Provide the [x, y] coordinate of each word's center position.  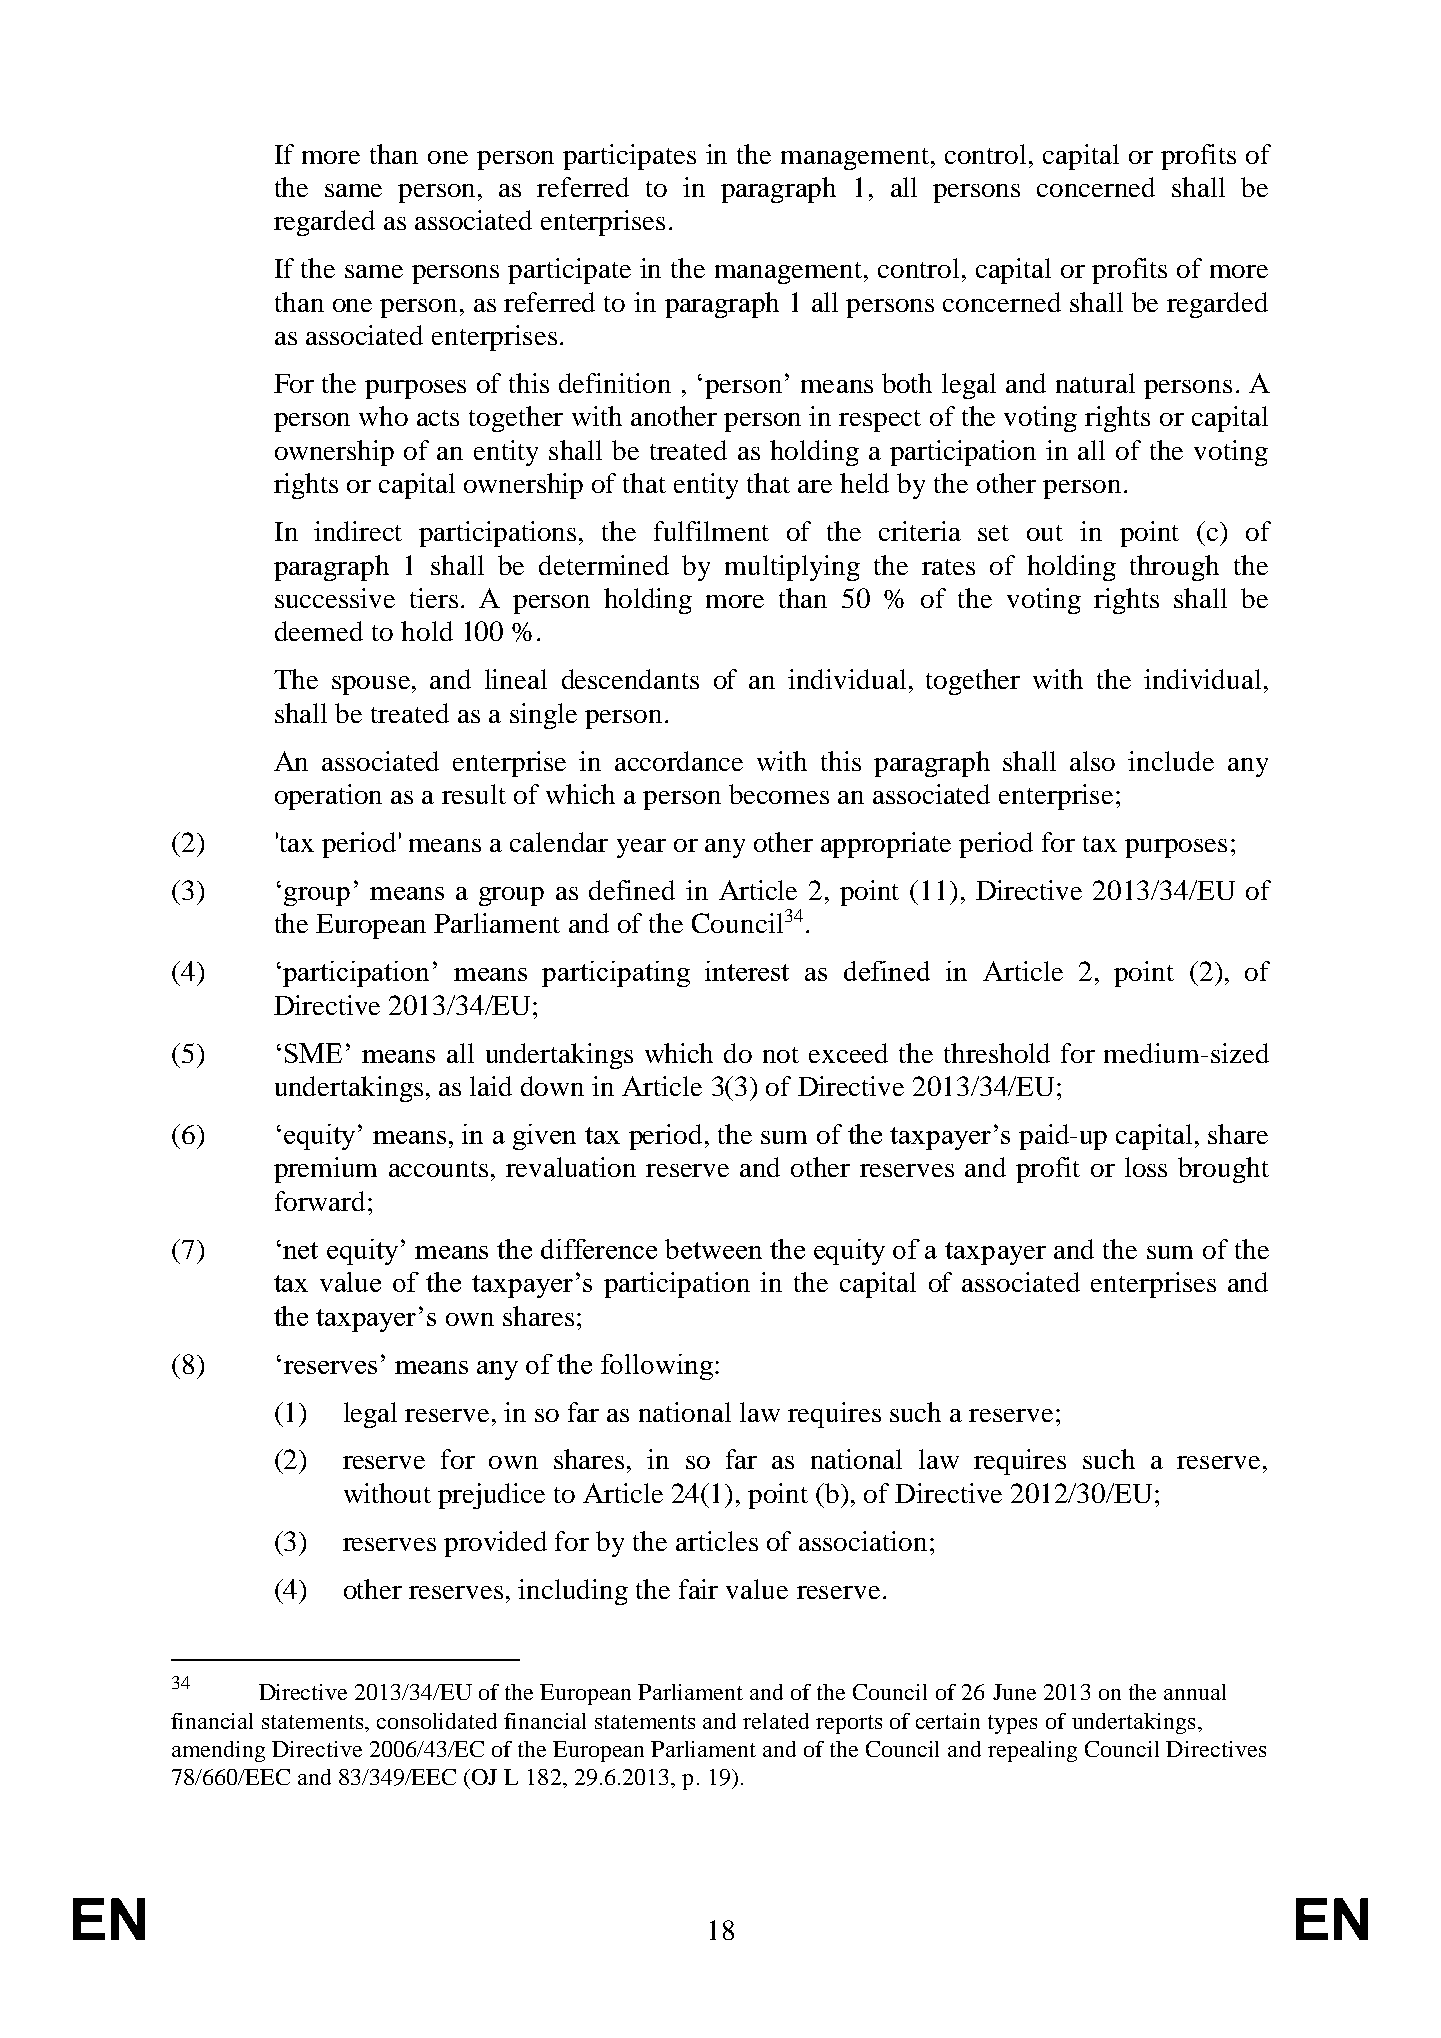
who [383, 416]
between [713, 1249]
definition [615, 383]
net [300, 1250]
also [1092, 761]
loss [1146, 1167]
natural [1095, 383]
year [641, 848]
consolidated [437, 1721]
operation [328, 797]
